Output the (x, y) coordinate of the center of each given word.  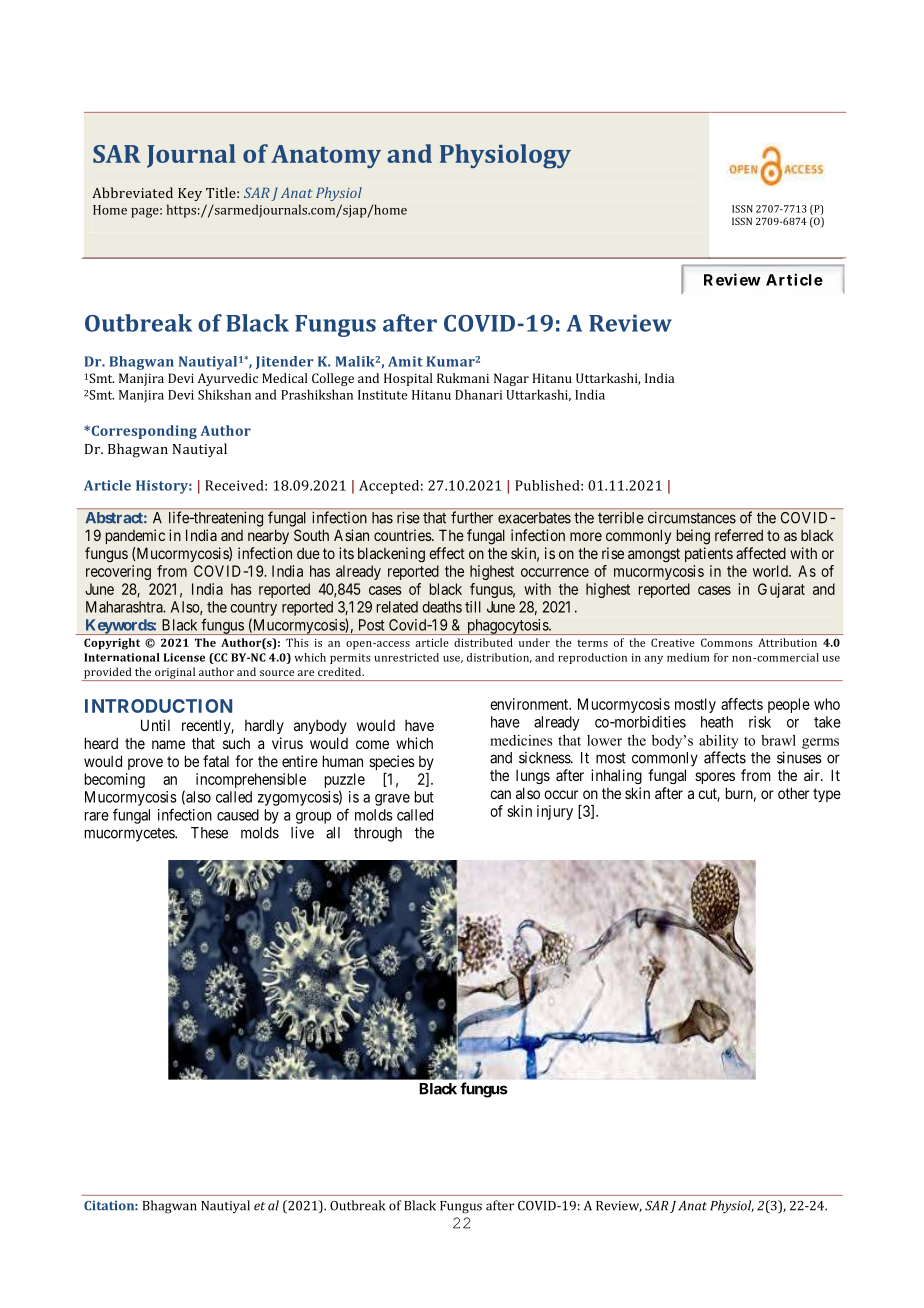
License (184, 657)
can (500, 794)
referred (739, 535)
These (209, 833)
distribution (499, 658)
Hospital (408, 379)
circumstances (692, 518)
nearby (268, 536)
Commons (727, 642)
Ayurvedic (227, 379)
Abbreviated (132, 192)
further (472, 517)
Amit (405, 361)
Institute (383, 395)
